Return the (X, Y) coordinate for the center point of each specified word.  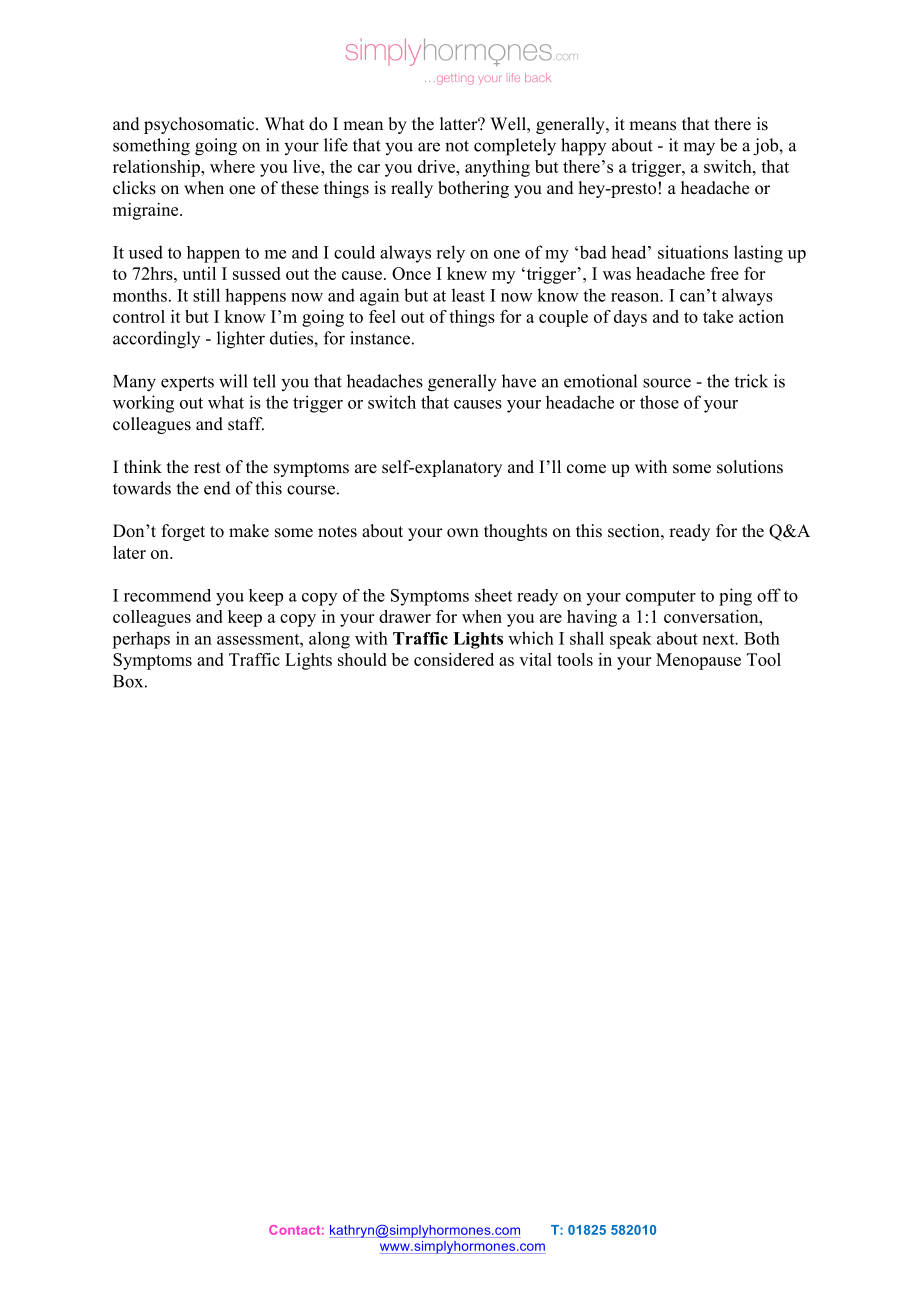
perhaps (141, 640)
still (206, 295)
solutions (750, 467)
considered (454, 659)
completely (515, 147)
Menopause (698, 661)
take (718, 316)
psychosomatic (200, 125)
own (463, 533)
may (699, 149)
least (468, 295)
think (143, 466)
